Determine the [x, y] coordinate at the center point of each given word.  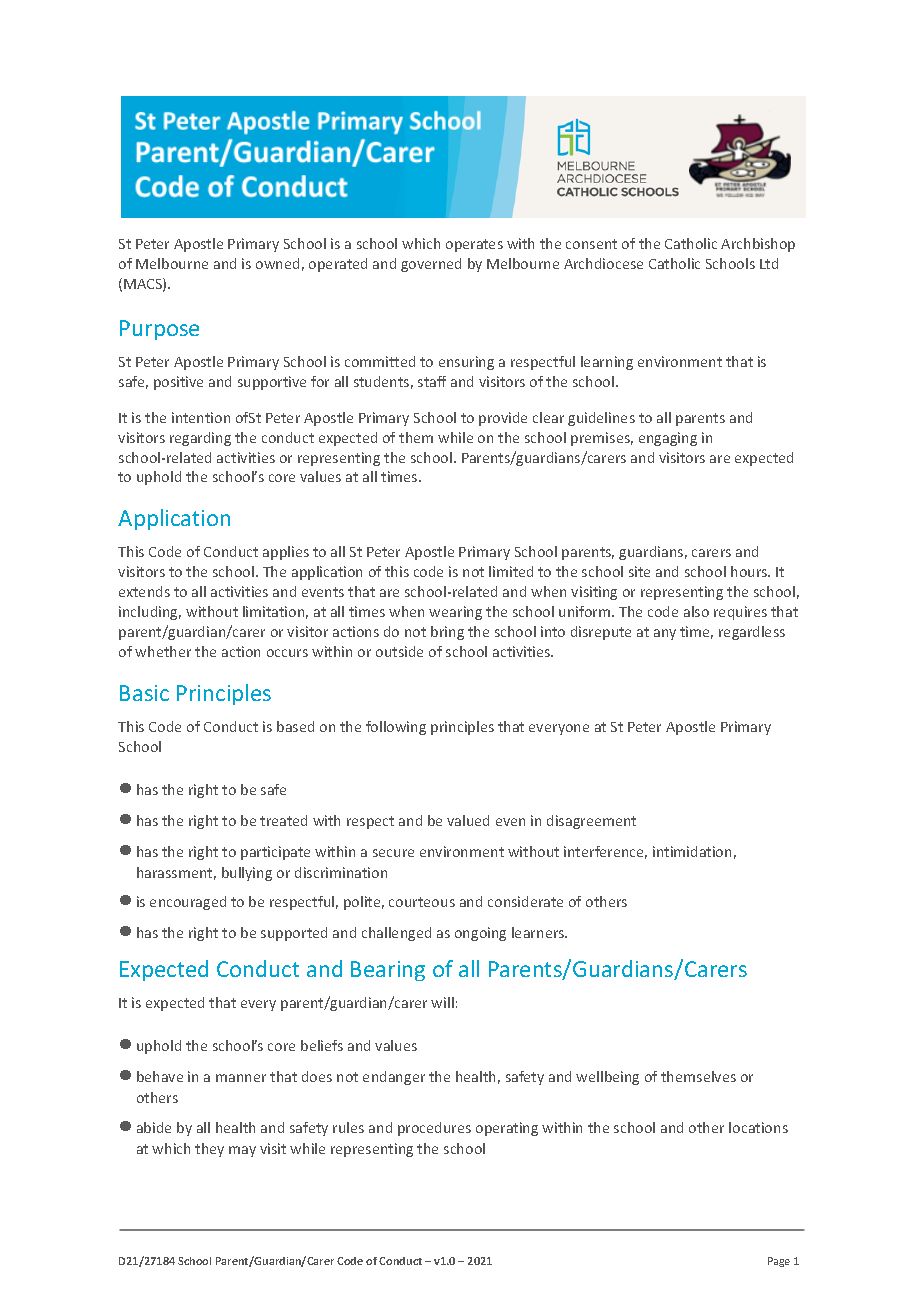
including [150, 613]
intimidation [692, 851]
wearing [455, 613]
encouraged [188, 903]
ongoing [480, 934]
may [242, 1151]
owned [277, 263]
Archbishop [758, 245]
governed [431, 265]
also [696, 611]
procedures [434, 1129]
